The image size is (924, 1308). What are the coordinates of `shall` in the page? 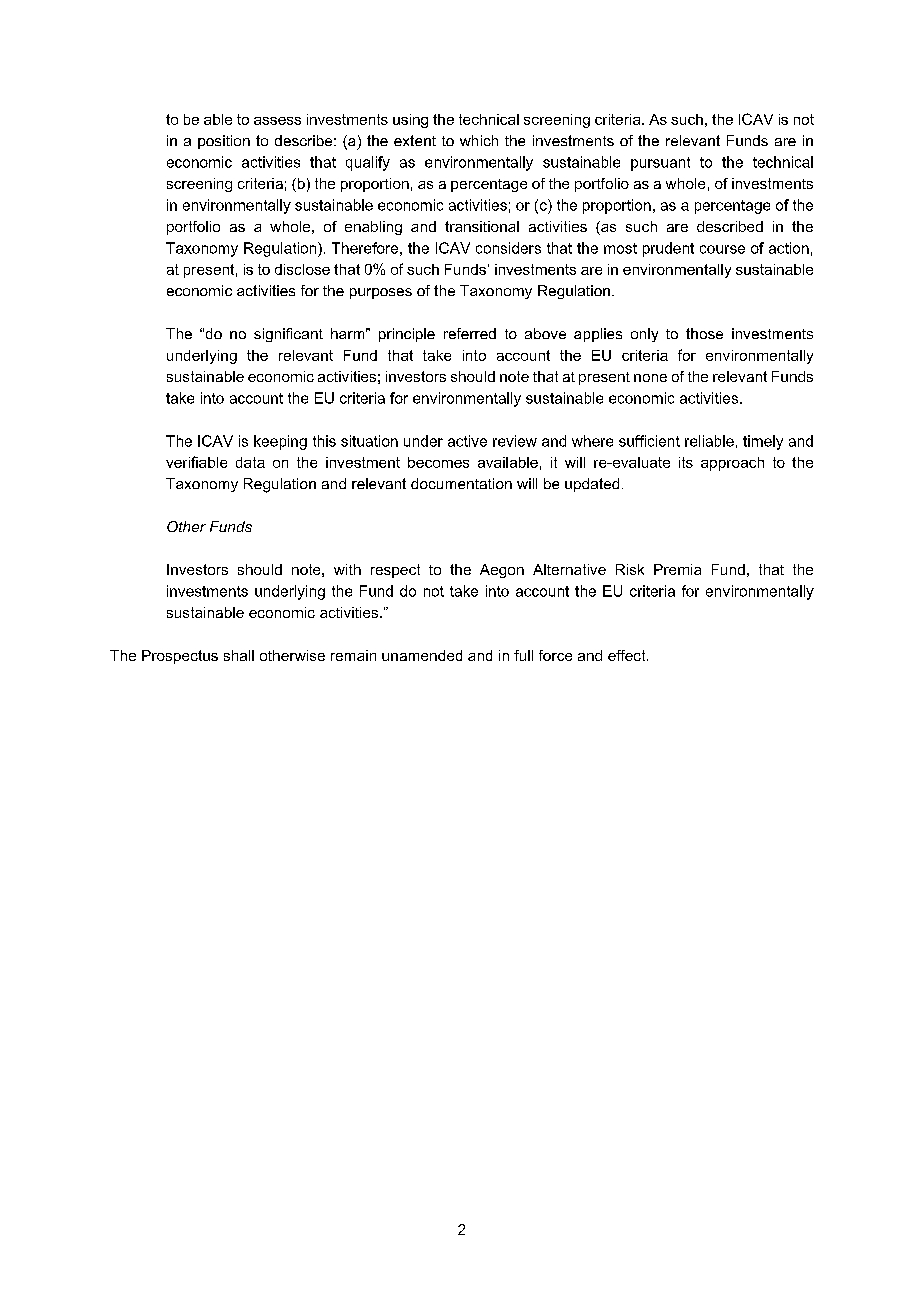 It's located at (239, 655).
